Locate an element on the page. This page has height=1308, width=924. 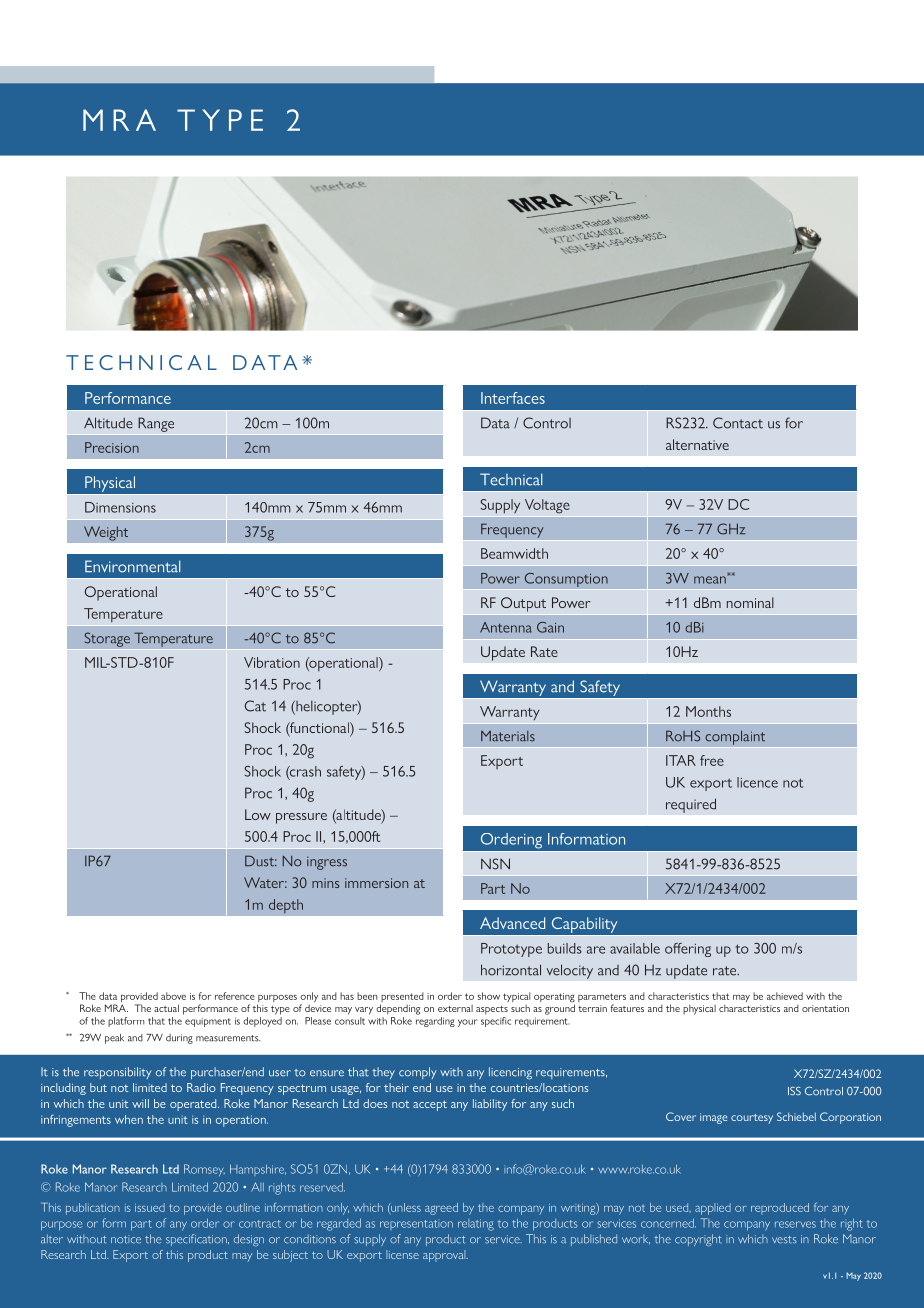
Environmental is located at coordinates (132, 566).
